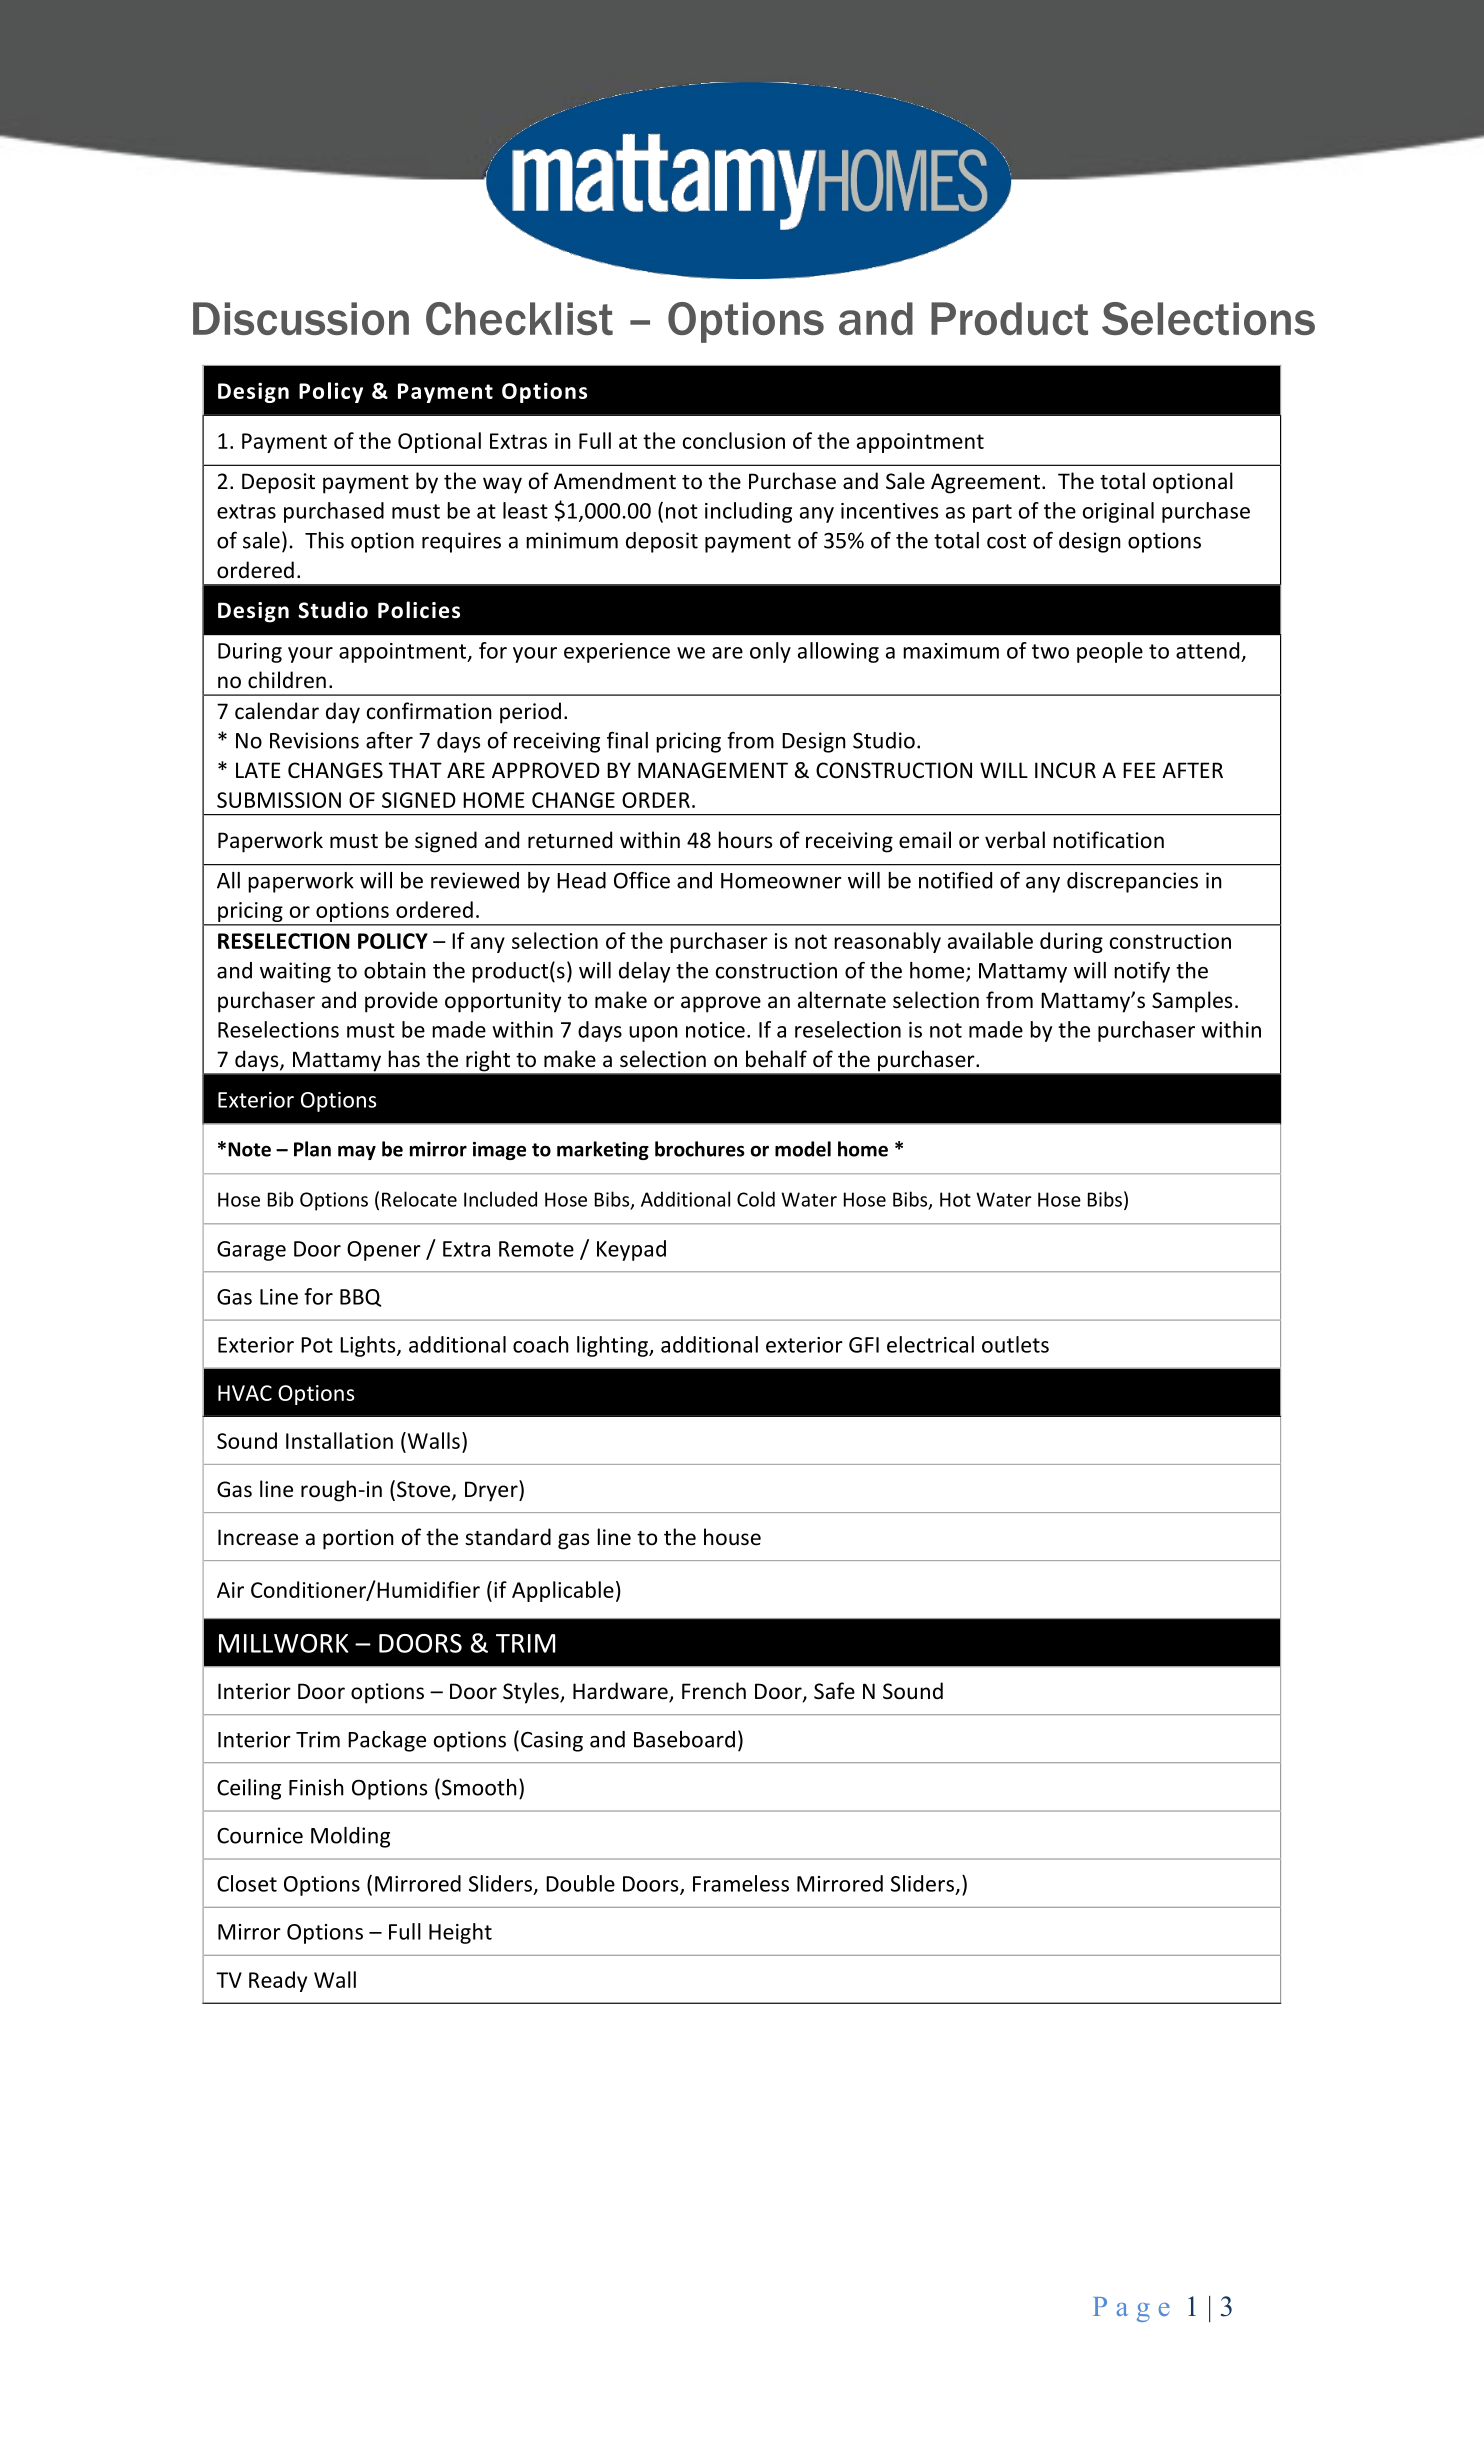 The height and width of the image is (2443, 1484). I want to click on Safe, so click(834, 1691).
